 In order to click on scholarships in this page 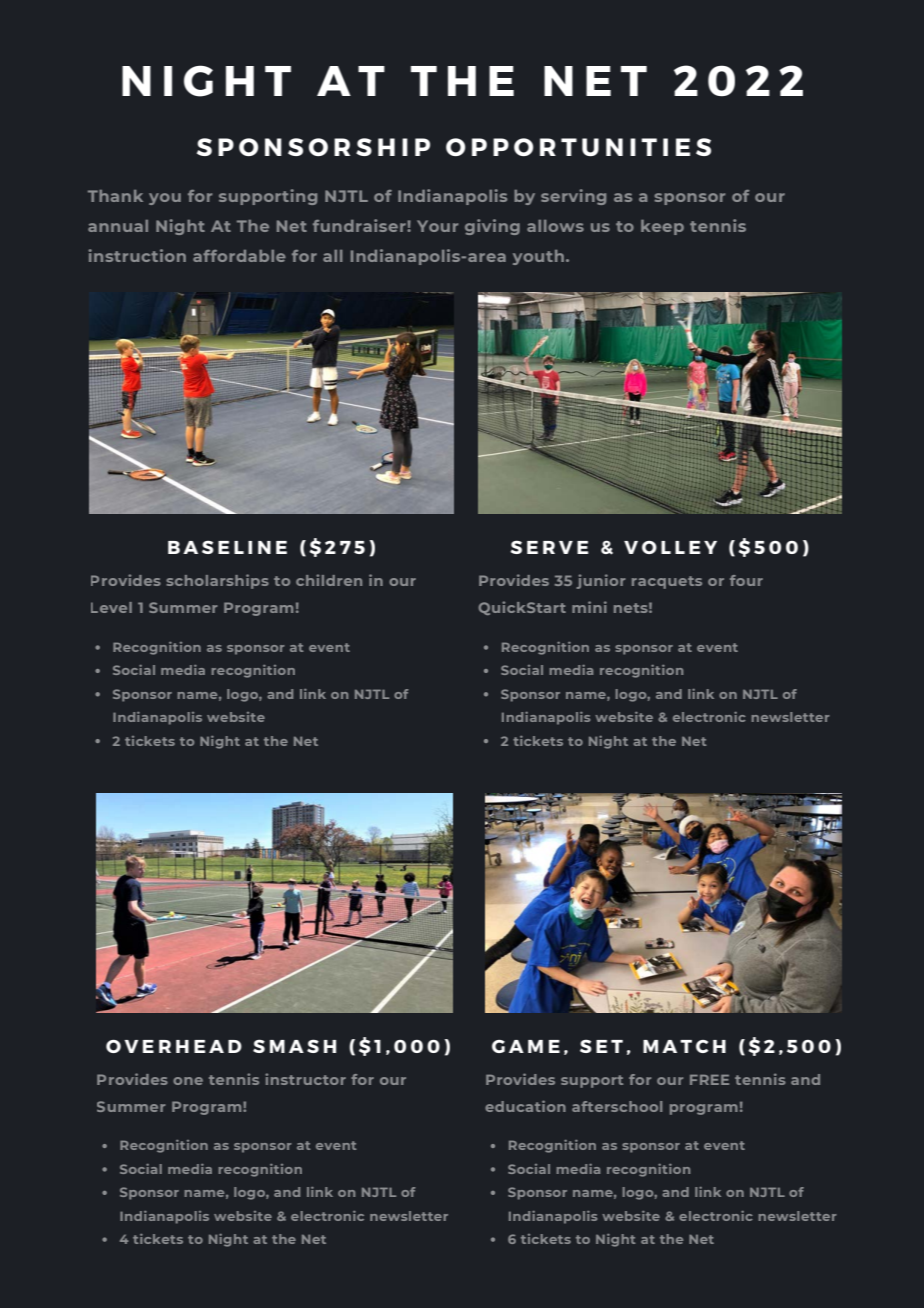, I will do `click(217, 581)`.
